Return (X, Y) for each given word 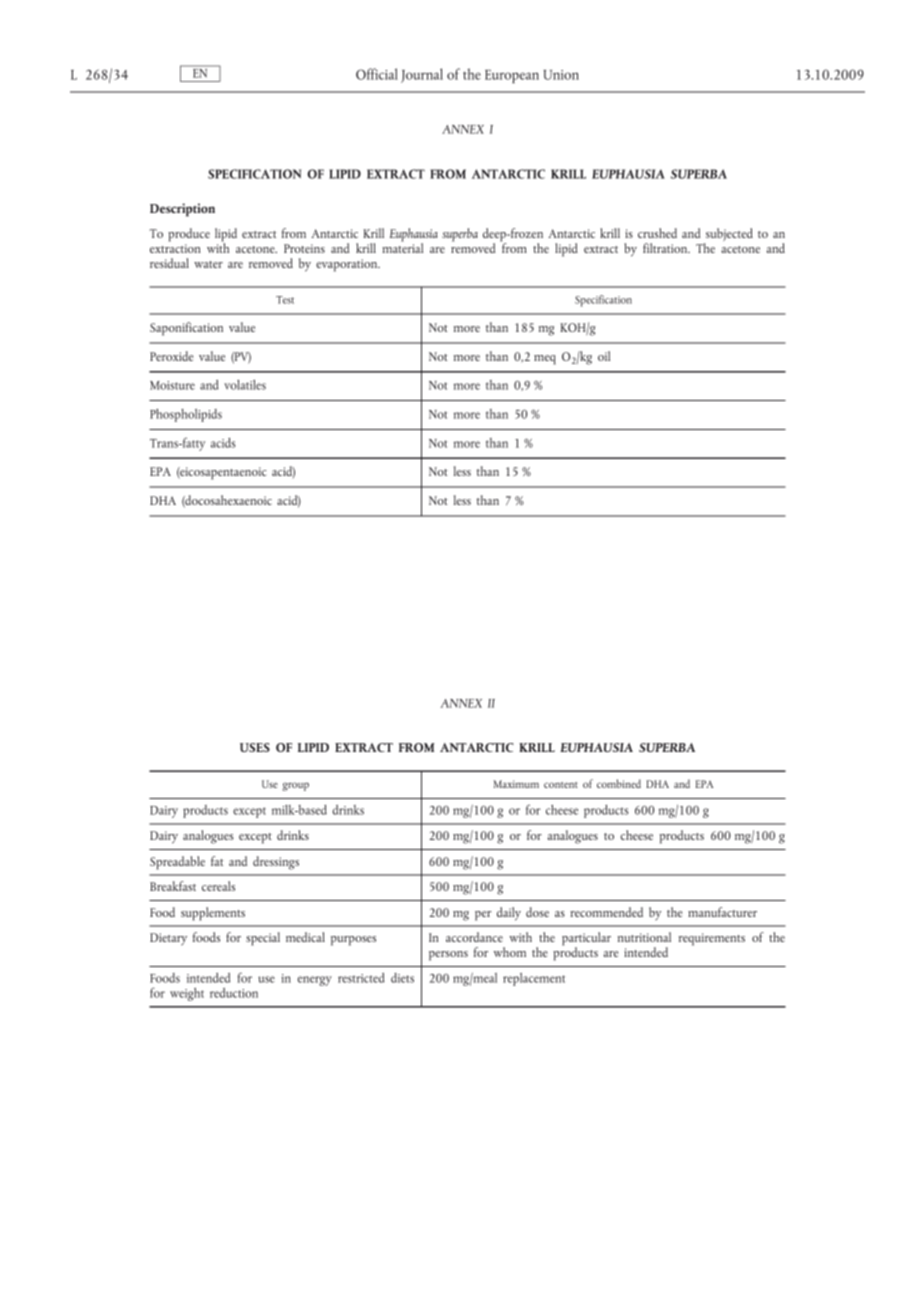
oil (604, 356)
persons (448, 956)
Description (182, 210)
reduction (234, 993)
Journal (422, 75)
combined (619, 783)
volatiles (245, 385)
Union (561, 75)
